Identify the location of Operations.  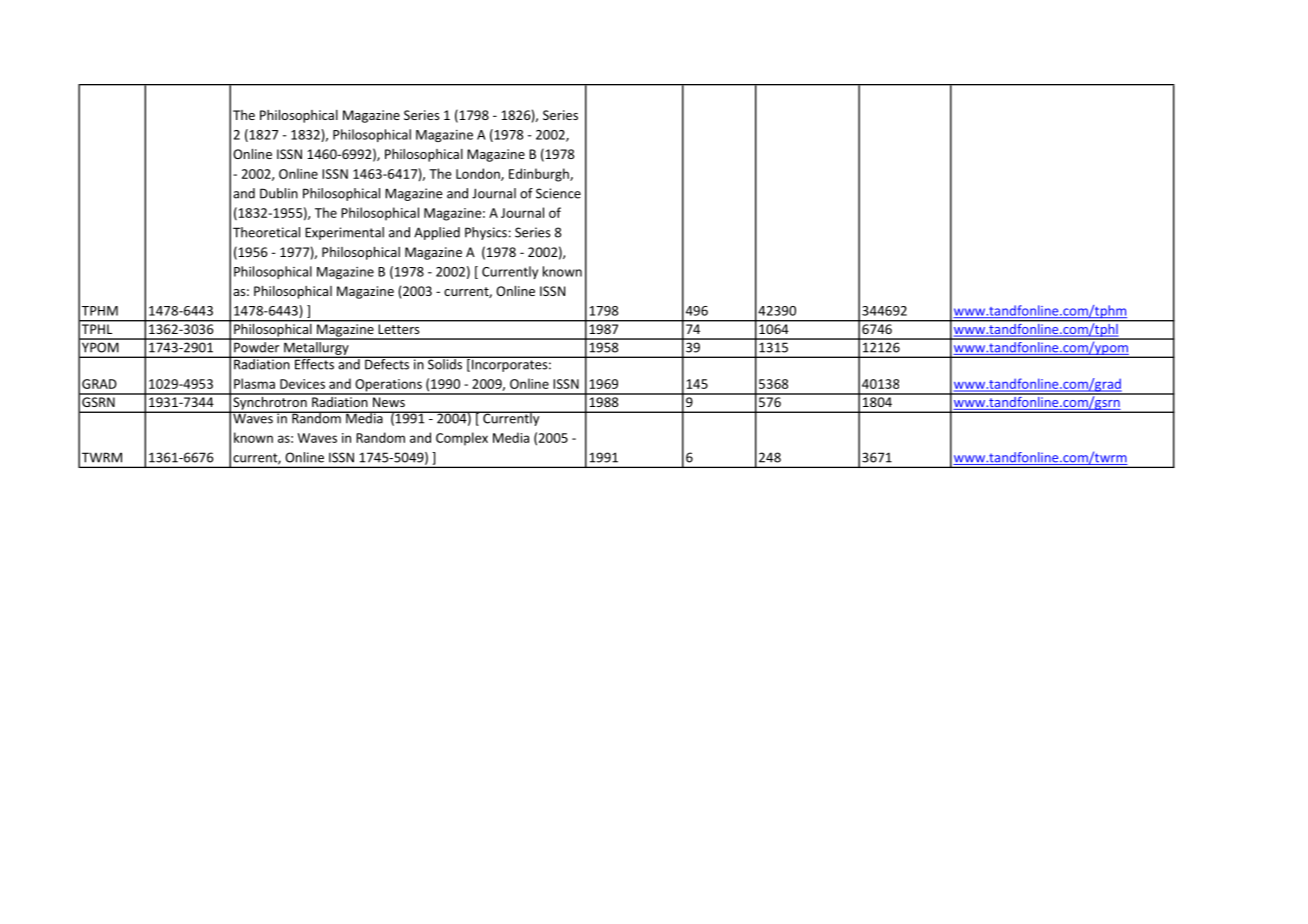
(388, 386).
